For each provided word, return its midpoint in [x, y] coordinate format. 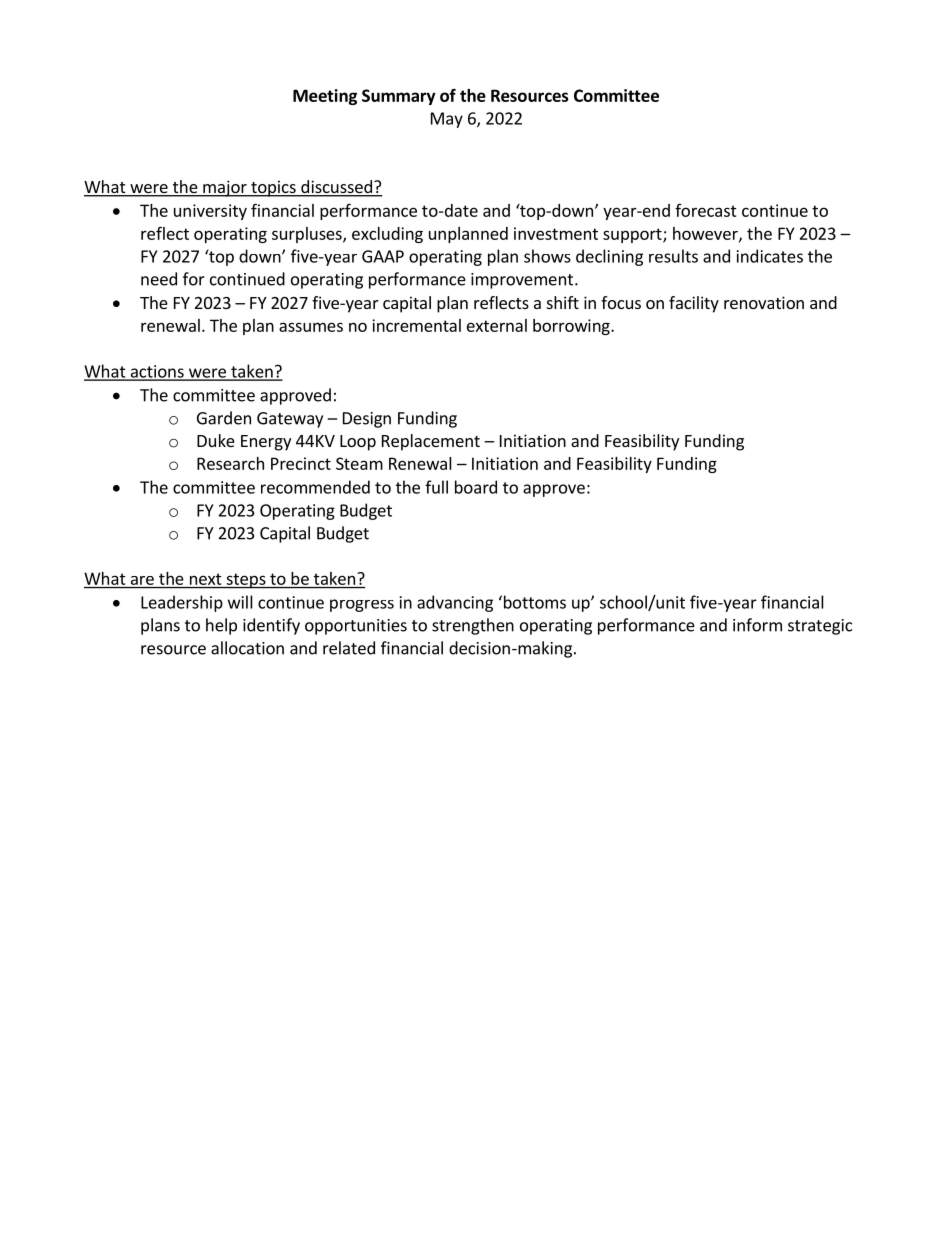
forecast [706, 210]
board [476, 487]
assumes [311, 327]
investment [556, 233]
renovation [764, 302]
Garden [224, 418]
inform [757, 625]
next [205, 579]
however [706, 234]
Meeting [325, 97]
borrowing [572, 327]
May [447, 120]
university [210, 212]
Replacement [431, 442]
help [221, 626]
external [497, 325]
